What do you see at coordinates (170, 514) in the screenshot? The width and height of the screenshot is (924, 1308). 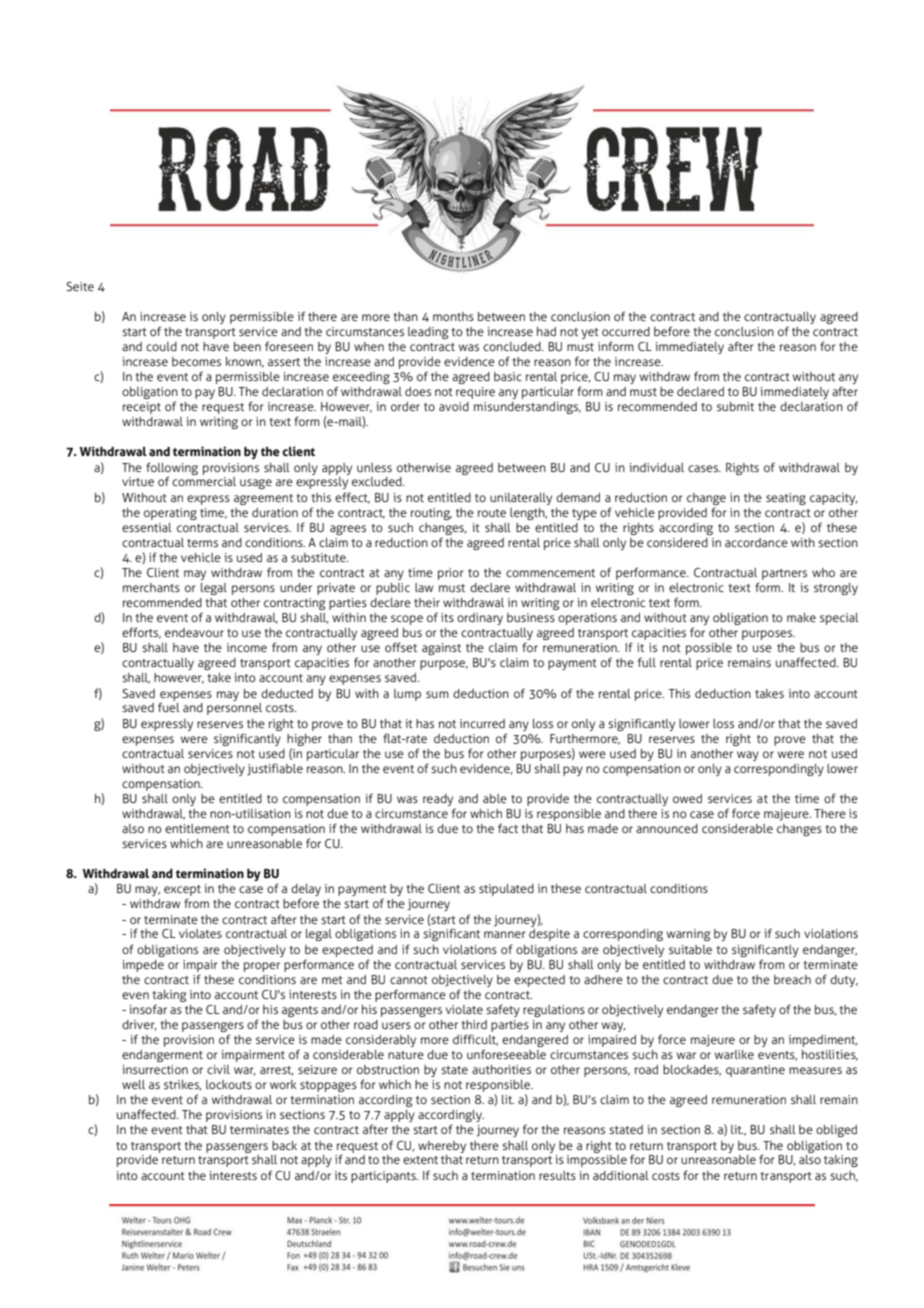 I see `operating` at bounding box center [170, 514].
